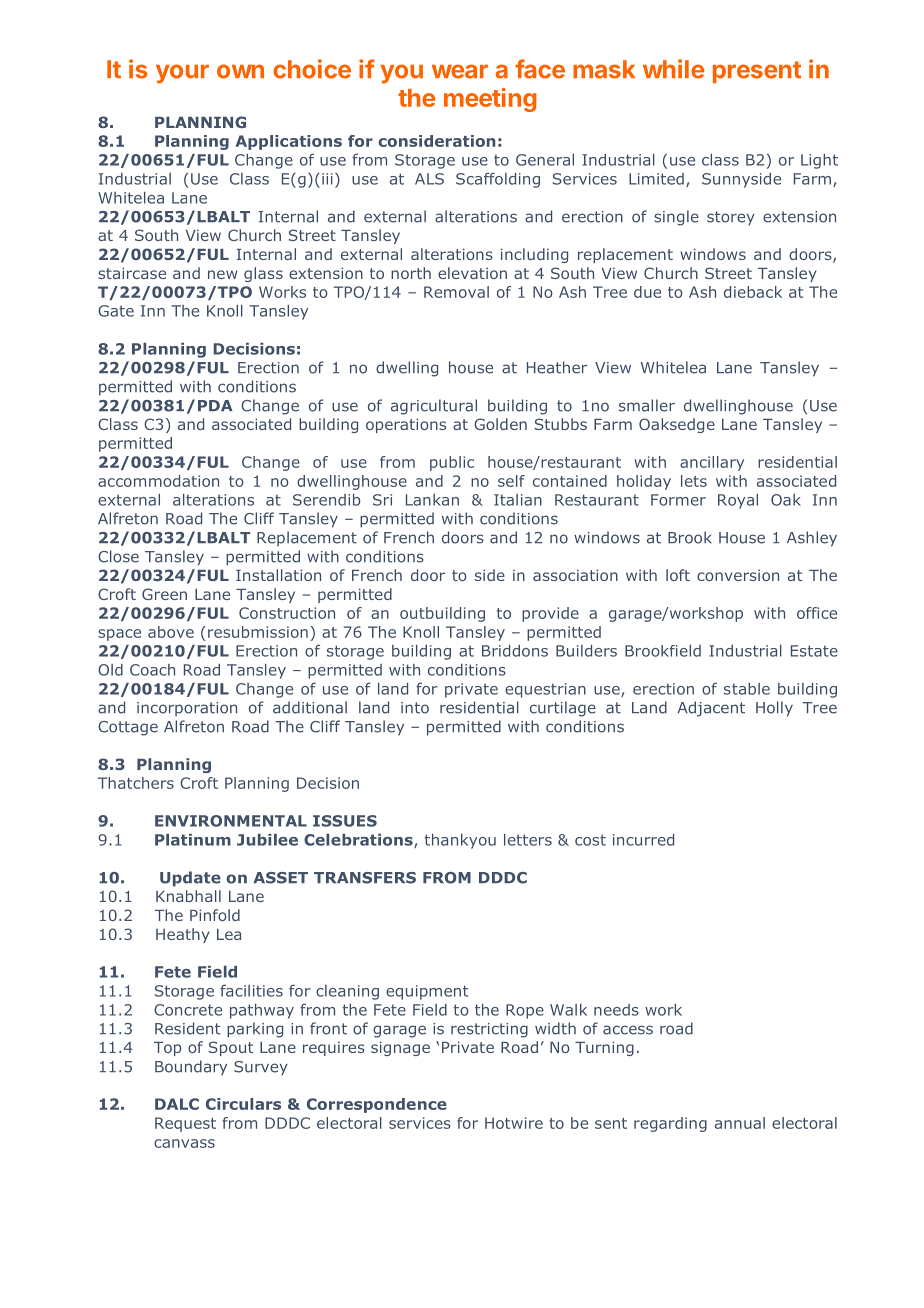 The height and width of the document is (1308, 924). I want to click on meeting, so click(490, 100).
